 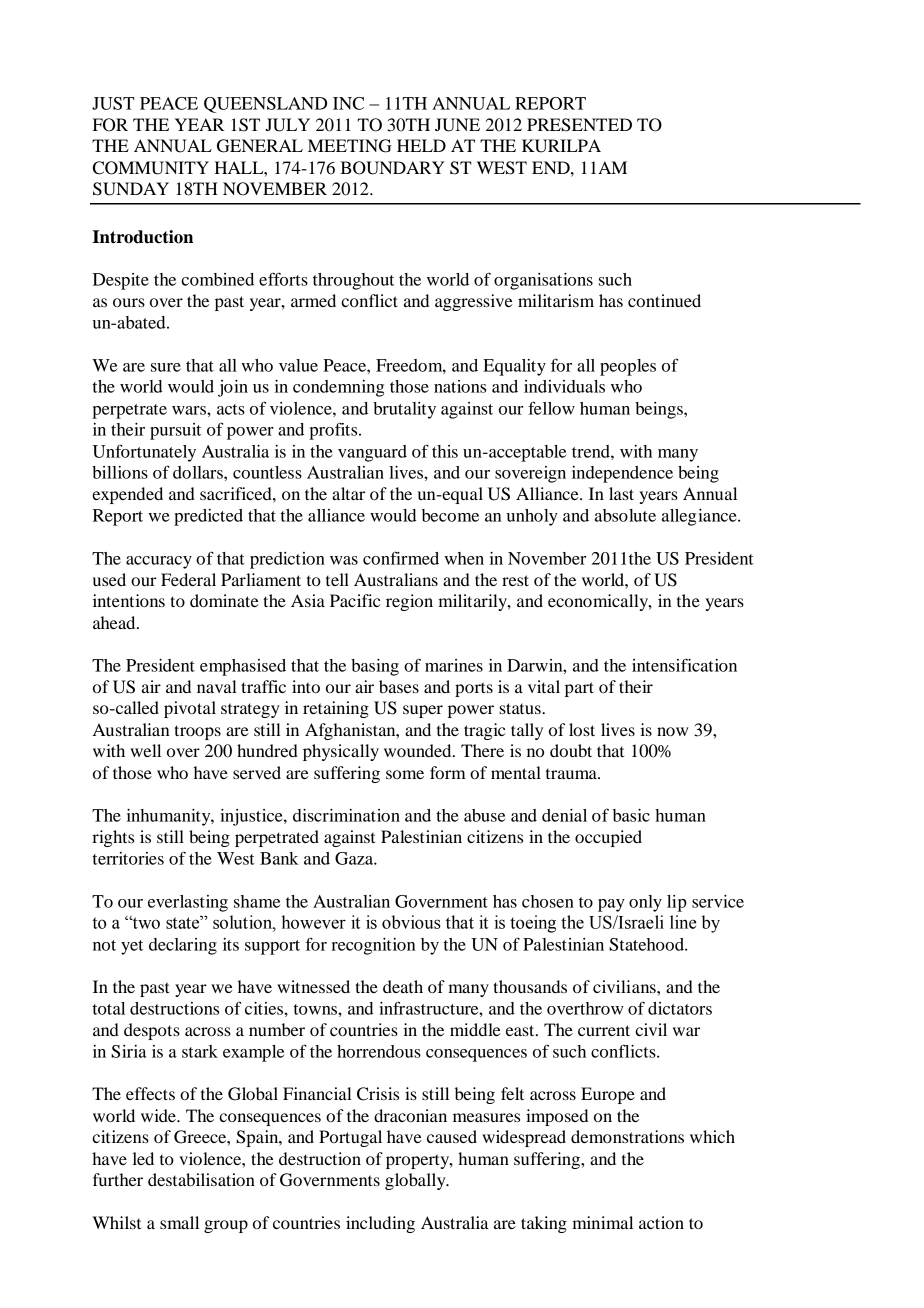 What do you see at coordinates (175, 431) in the screenshot?
I see `pursuit` at bounding box center [175, 431].
